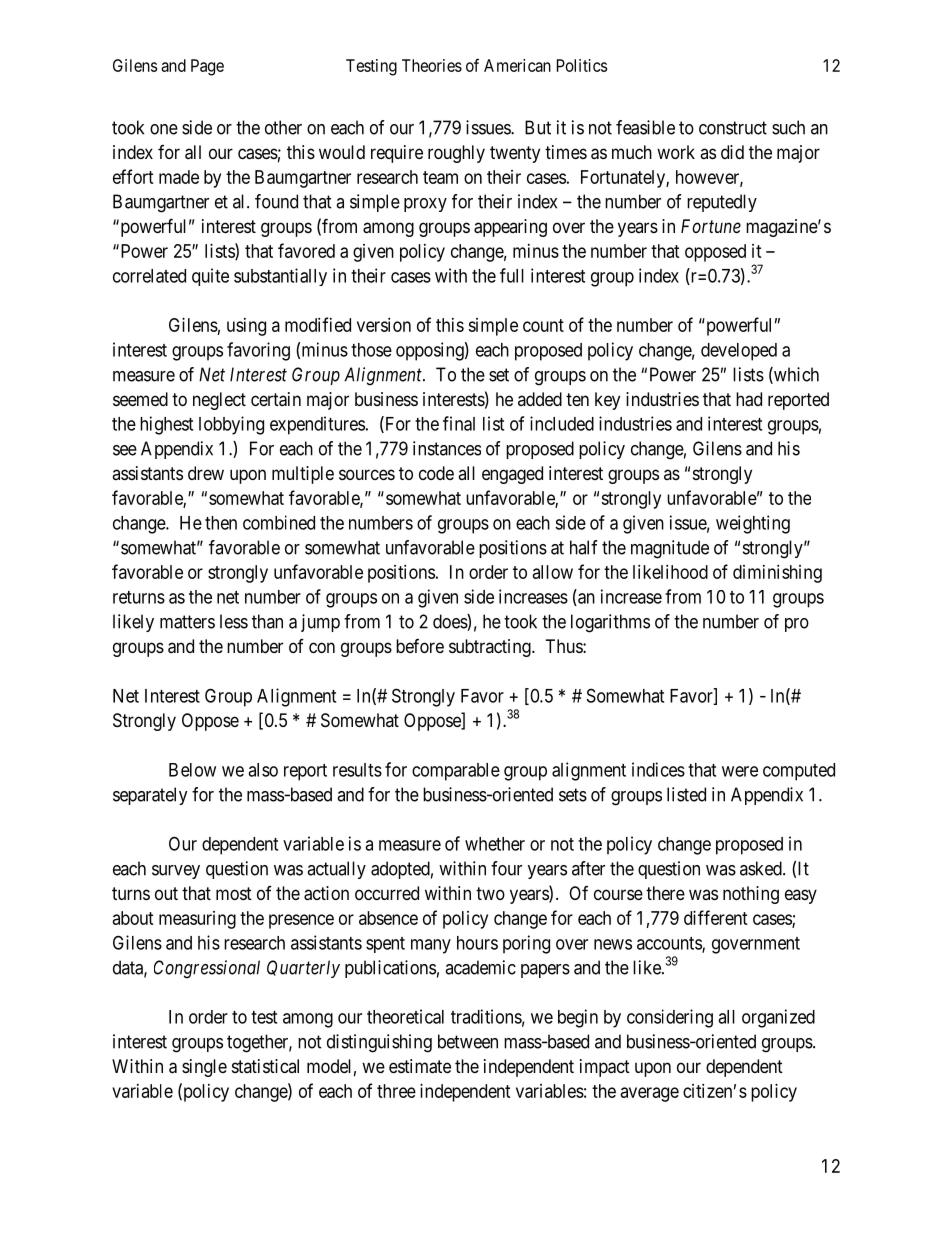 This screenshot has height=1233, width=952. I want to click on two, so click(490, 893).
